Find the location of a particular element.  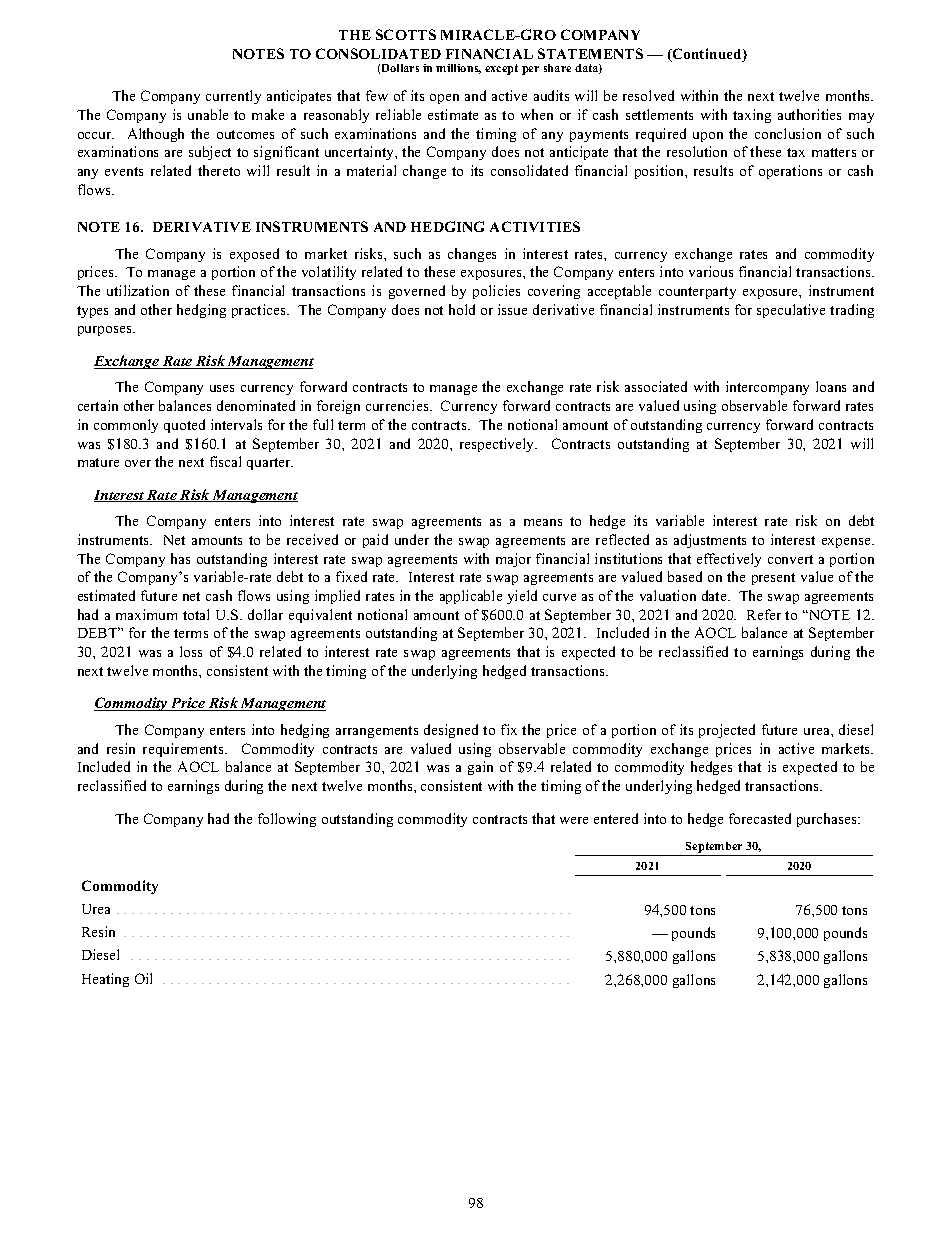

applicable is located at coordinates (471, 597).
